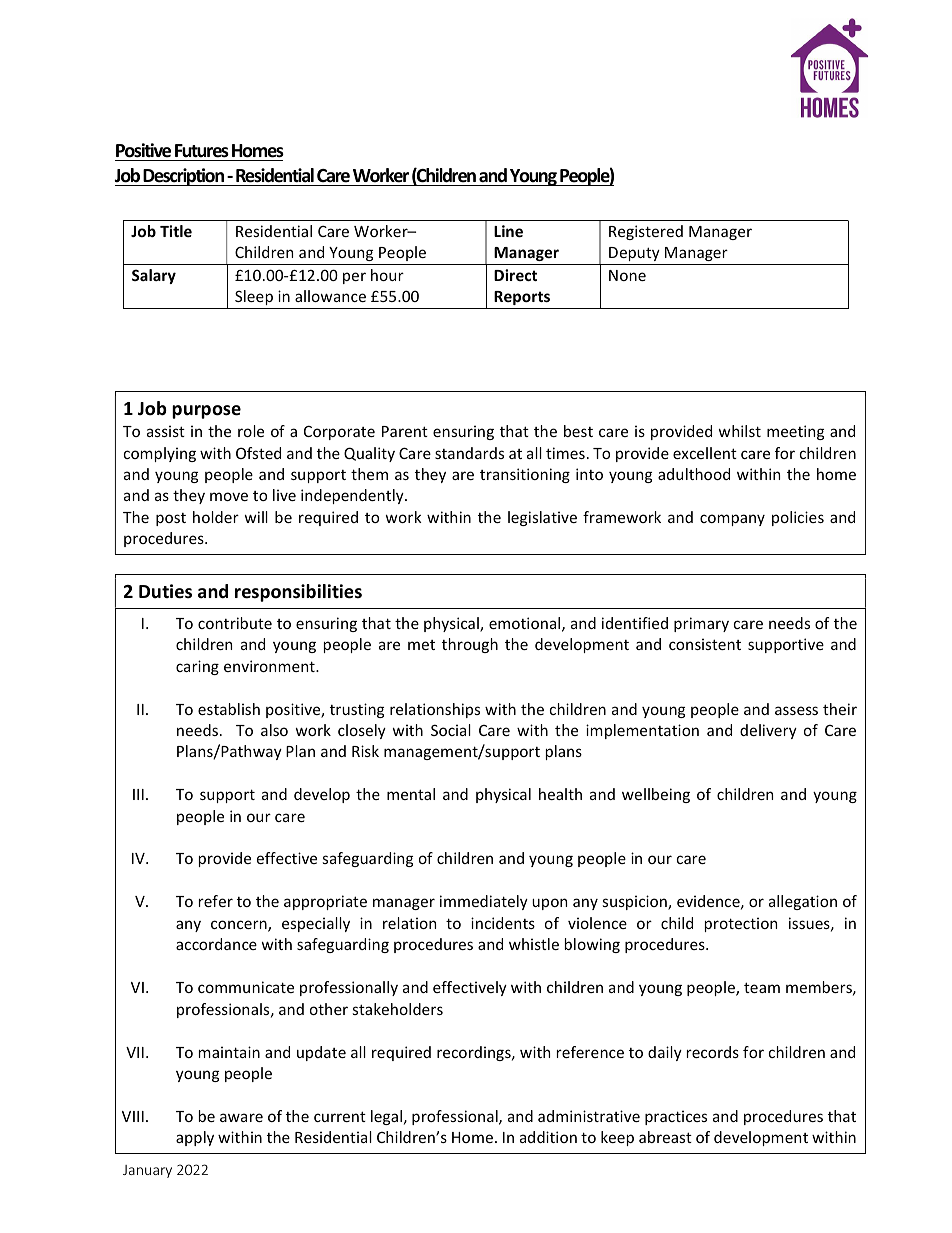 This screenshot has height=1233, width=952. What do you see at coordinates (184, 177) in the screenshot?
I see `Description` at bounding box center [184, 177].
